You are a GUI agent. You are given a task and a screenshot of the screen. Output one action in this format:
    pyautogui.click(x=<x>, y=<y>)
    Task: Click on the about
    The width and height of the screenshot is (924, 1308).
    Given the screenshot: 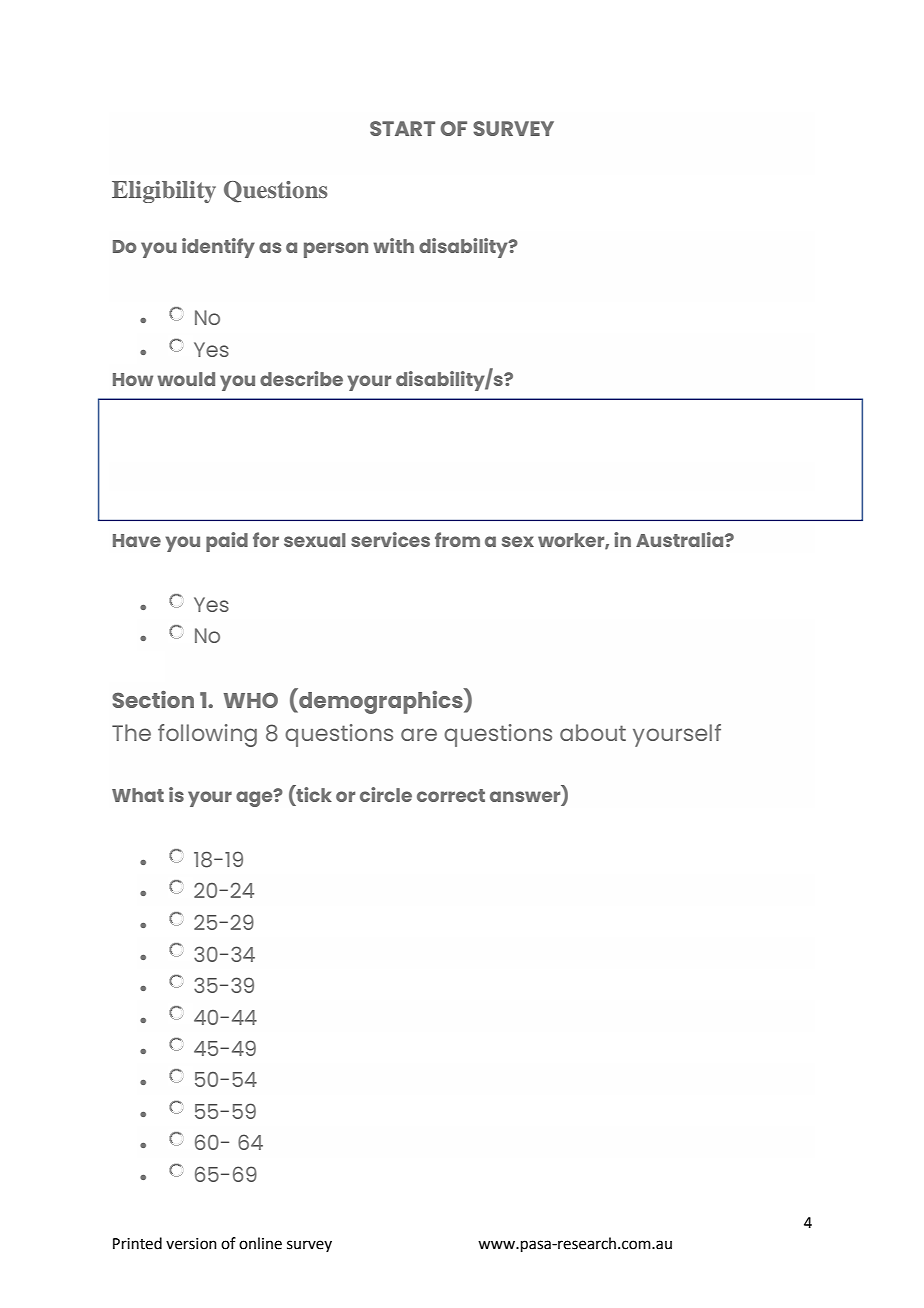 What is the action you would take?
    pyautogui.click(x=593, y=732)
